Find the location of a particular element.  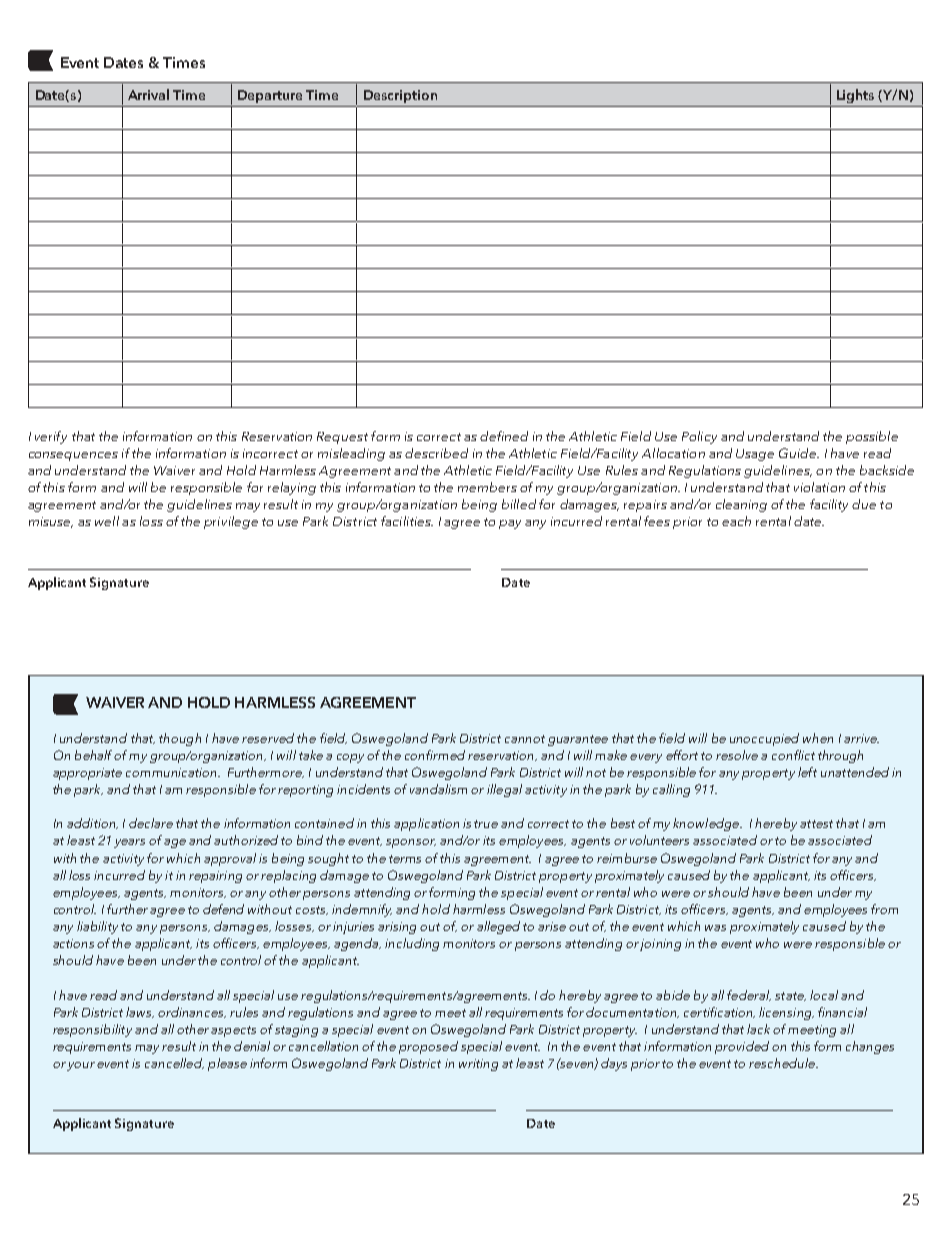

Description is located at coordinates (400, 96).
